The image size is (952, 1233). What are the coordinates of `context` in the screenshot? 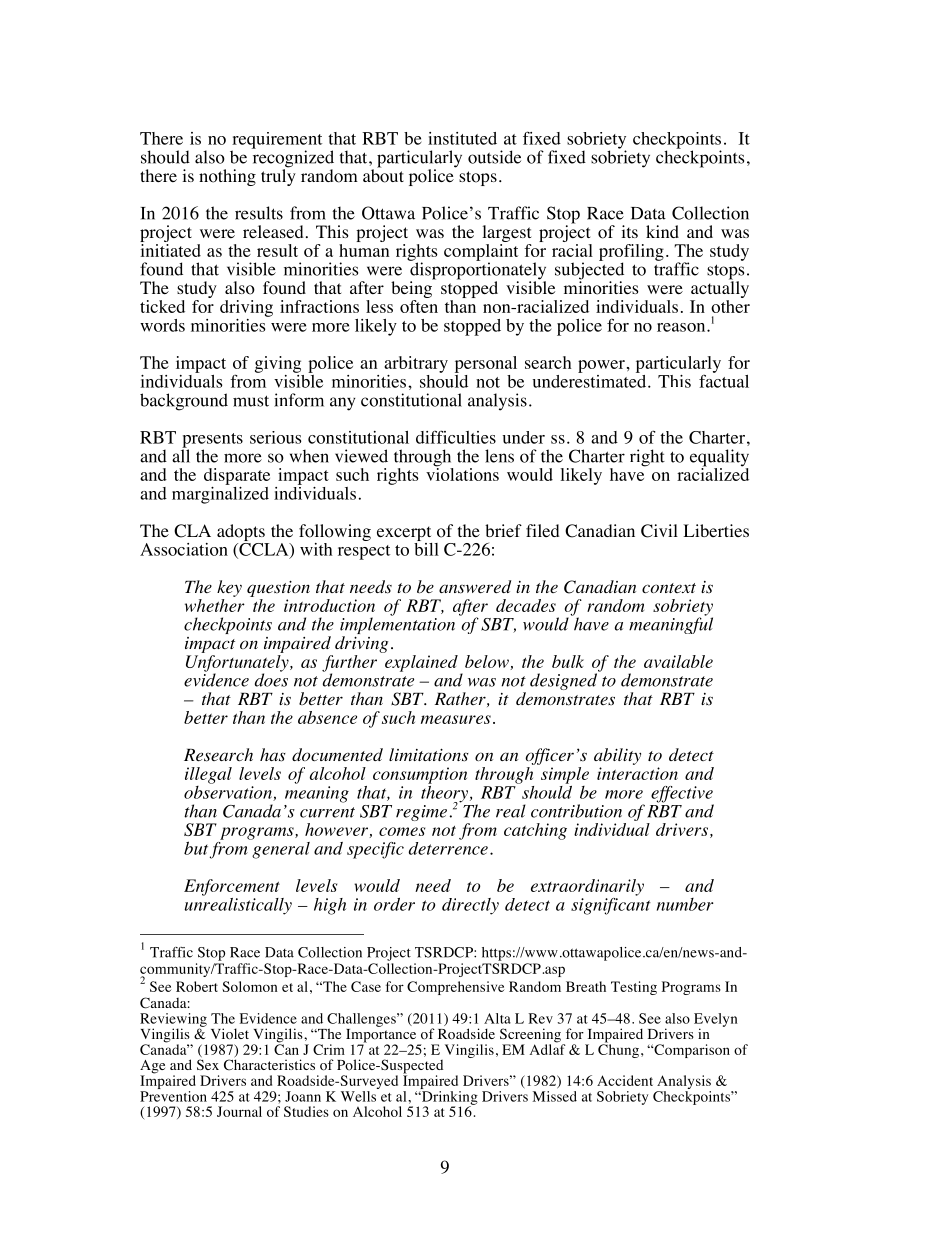 It's located at (669, 588).
